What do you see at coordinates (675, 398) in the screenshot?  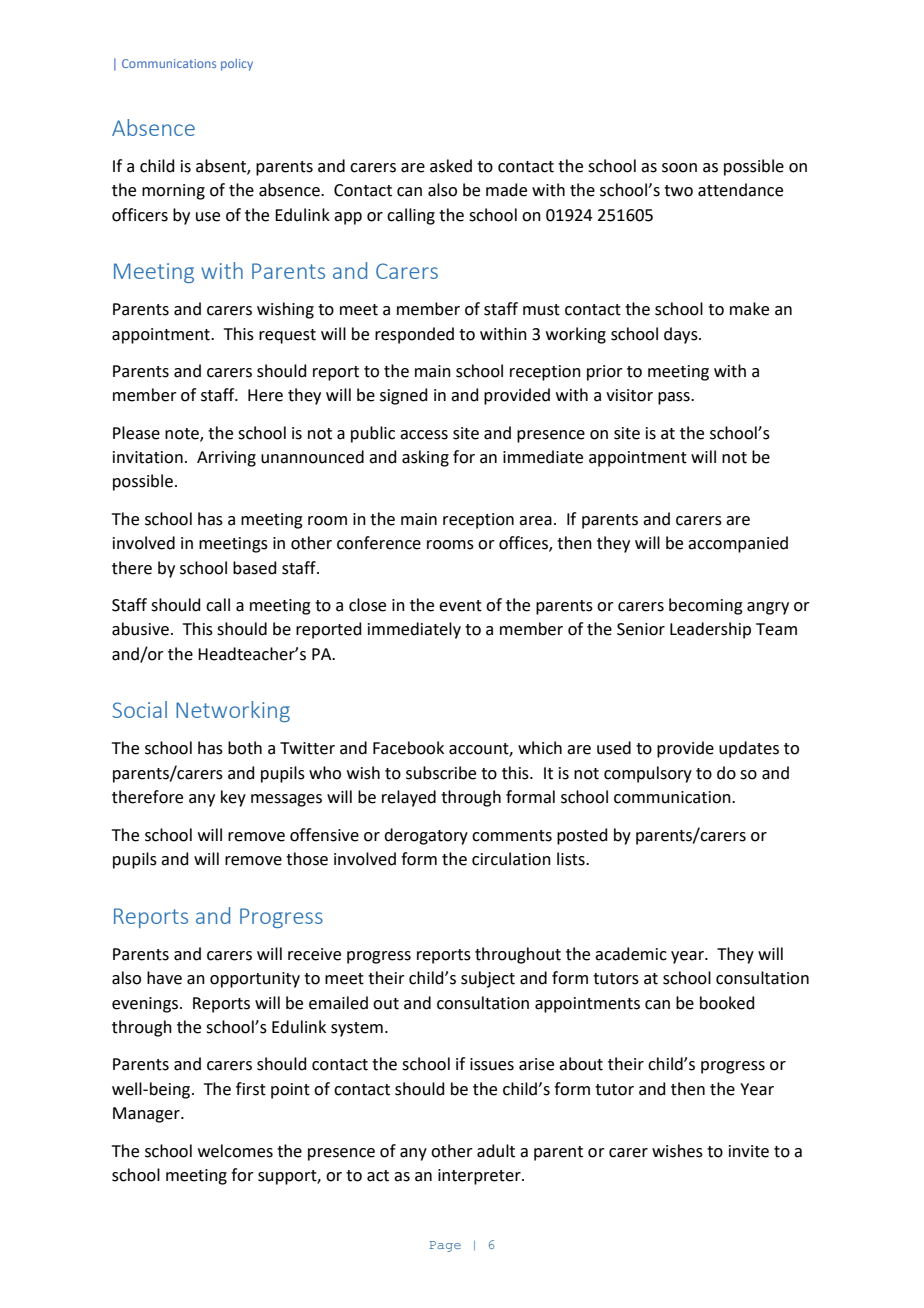 I see `pass` at bounding box center [675, 398].
